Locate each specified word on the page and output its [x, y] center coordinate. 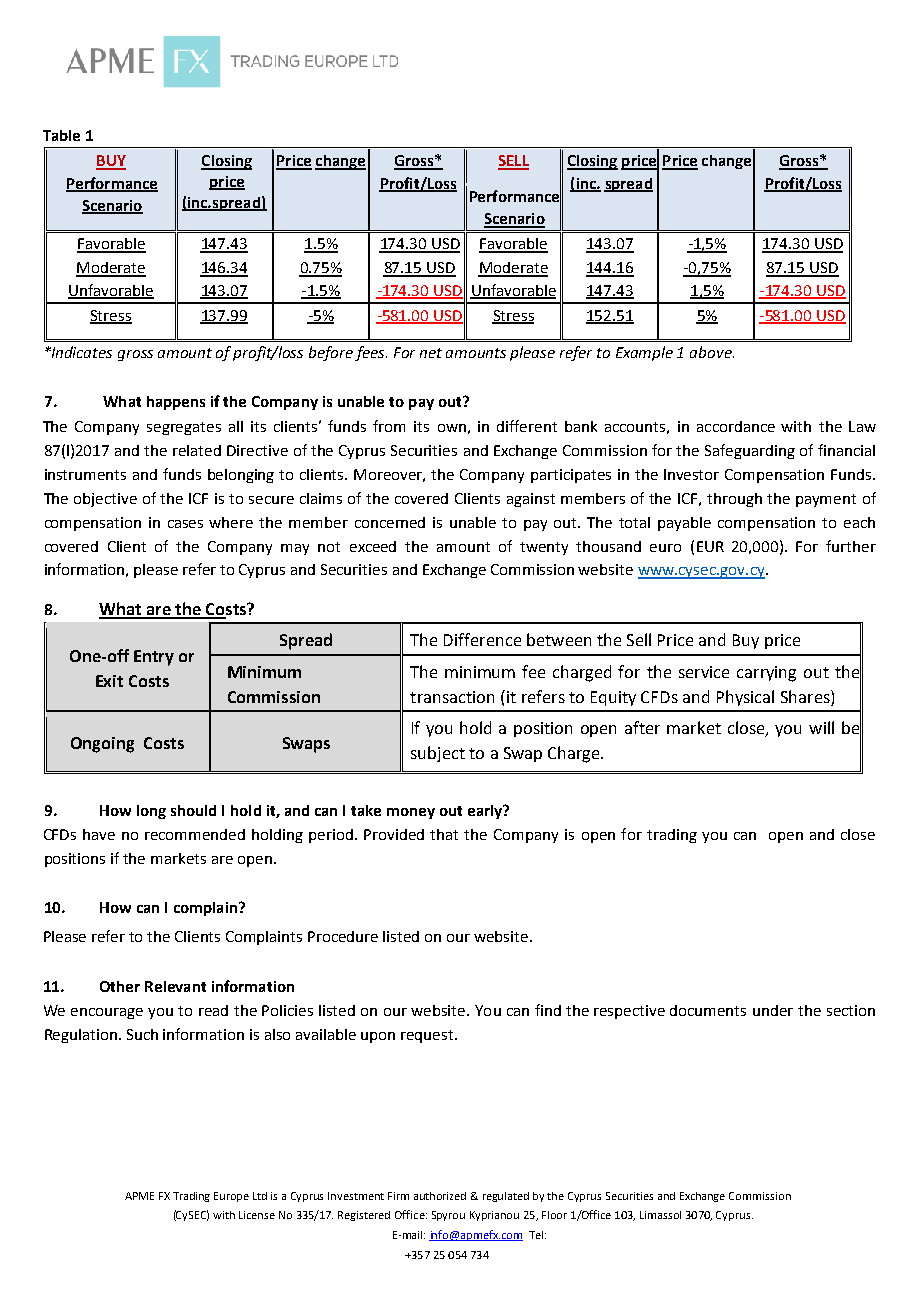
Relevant [175, 986]
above [712, 352]
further [851, 546]
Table [61, 135]
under [773, 1010]
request [428, 1036]
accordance [736, 426]
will [821, 727]
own [452, 428]
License [257, 1215]
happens [176, 403]
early [486, 812]
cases [185, 524]
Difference [482, 639]
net [431, 353]
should [193, 810]
